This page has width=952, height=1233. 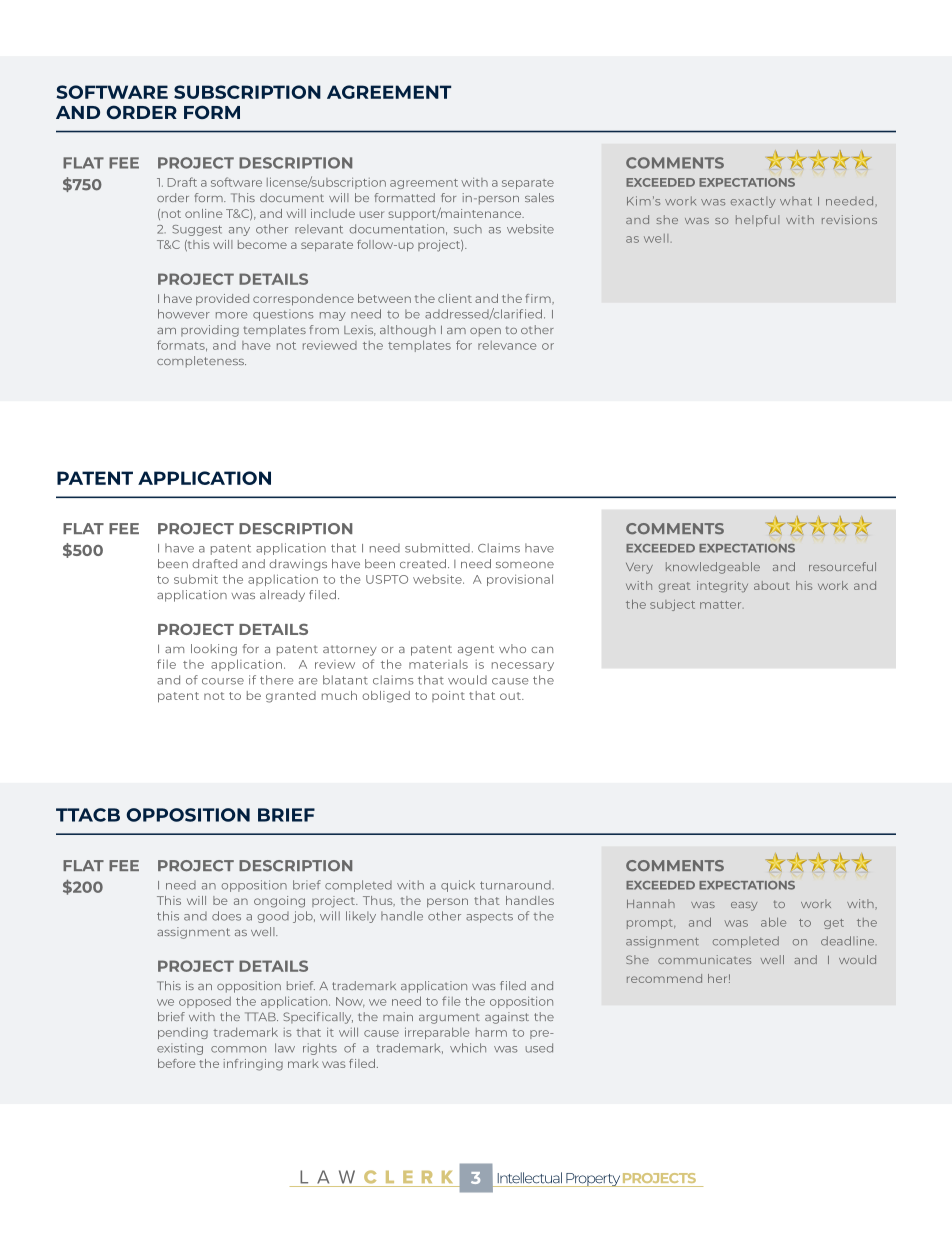 What do you see at coordinates (468, 229) in the page?
I see `such` at bounding box center [468, 229].
